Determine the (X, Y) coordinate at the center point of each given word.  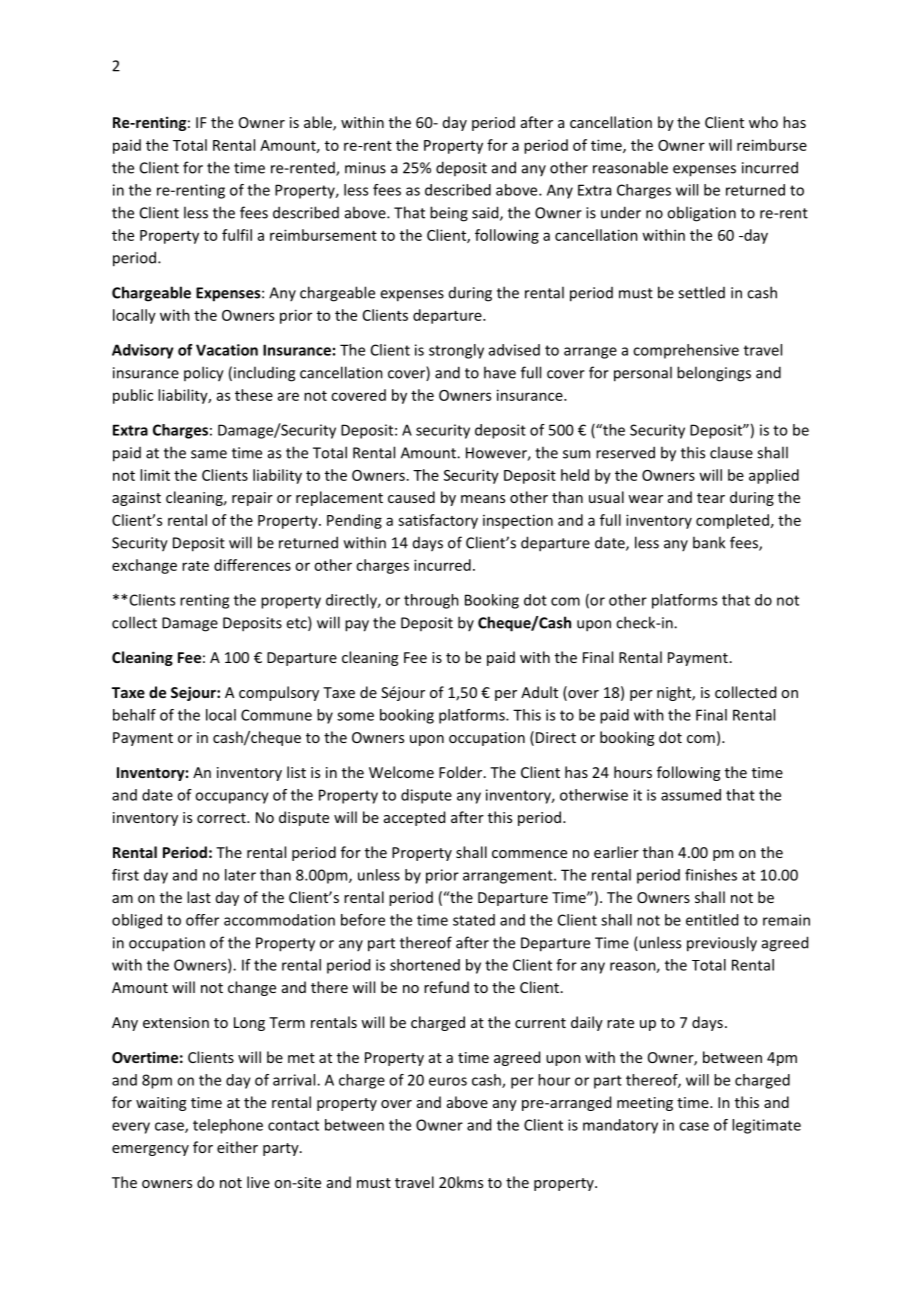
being (449, 214)
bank (709, 542)
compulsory (279, 693)
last (199, 897)
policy (204, 374)
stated (474, 920)
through (431, 601)
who (763, 122)
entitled (712, 920)
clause (731, 452)
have (500, 372)
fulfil (237, 235)
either (237, 1147)
